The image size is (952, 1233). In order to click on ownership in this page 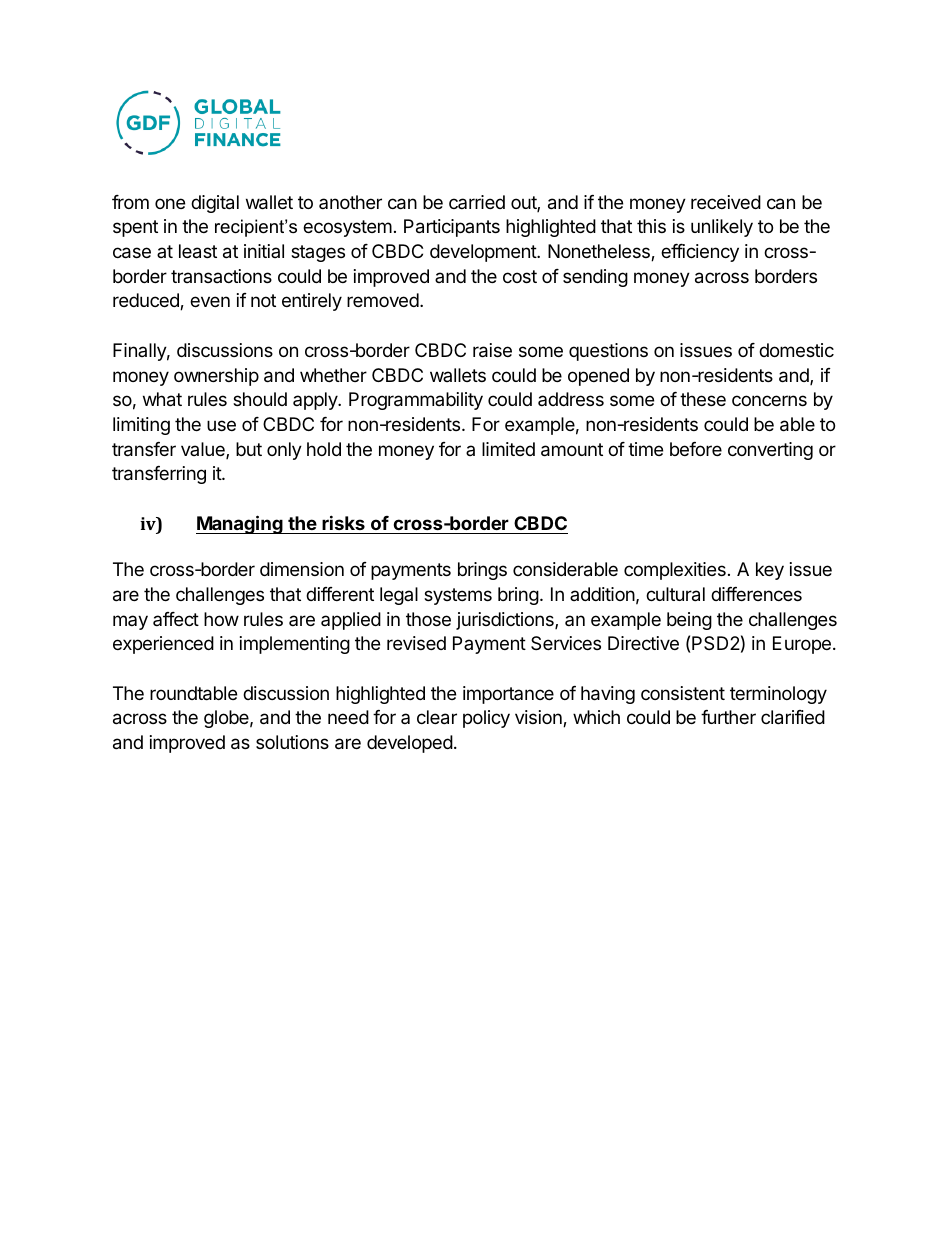, I will do `click(216, 377)`.
